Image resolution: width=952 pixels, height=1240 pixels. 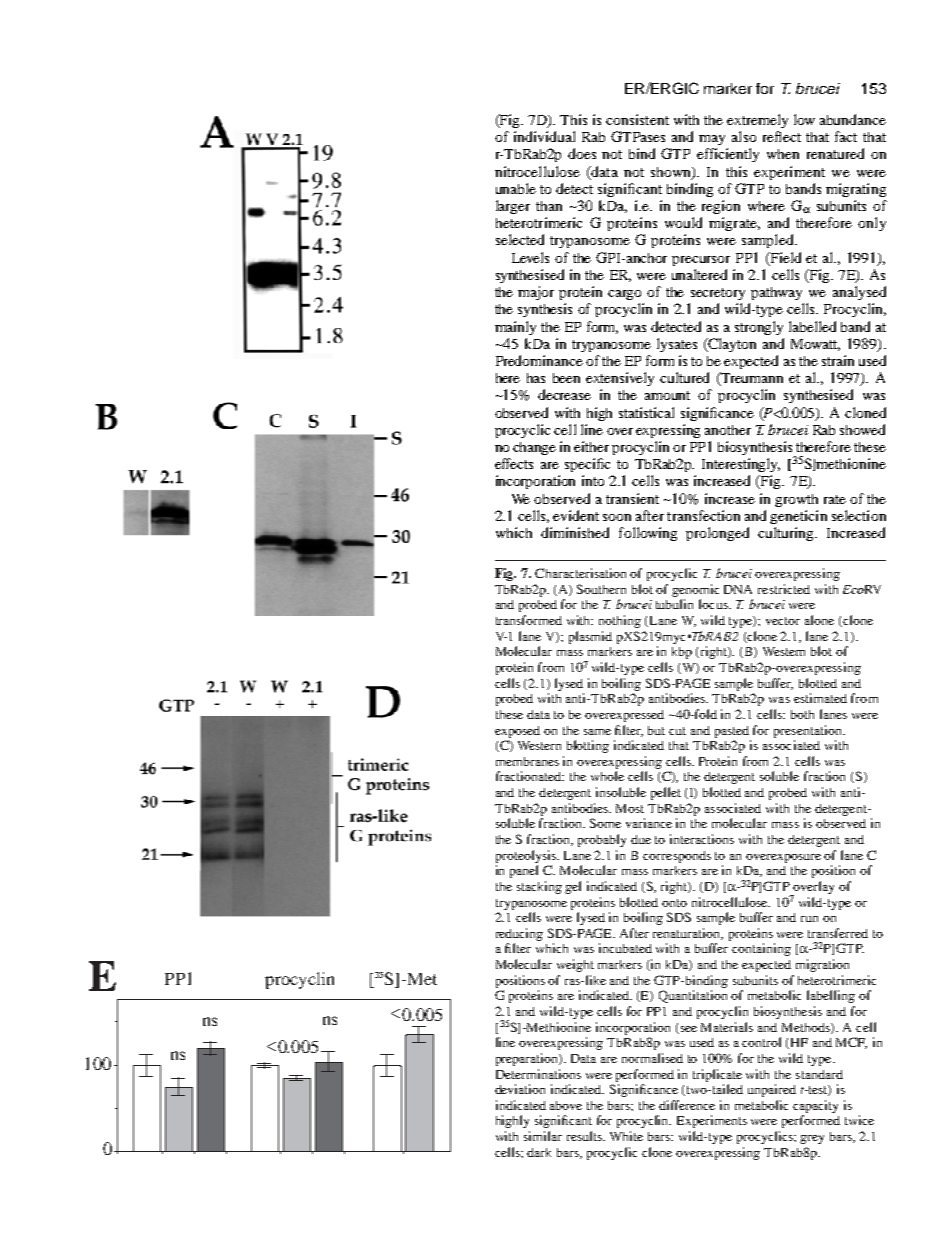 What do you see at coordinates (566, 1105) in the image?
I see `above` at bounding box center [566, 1105].
